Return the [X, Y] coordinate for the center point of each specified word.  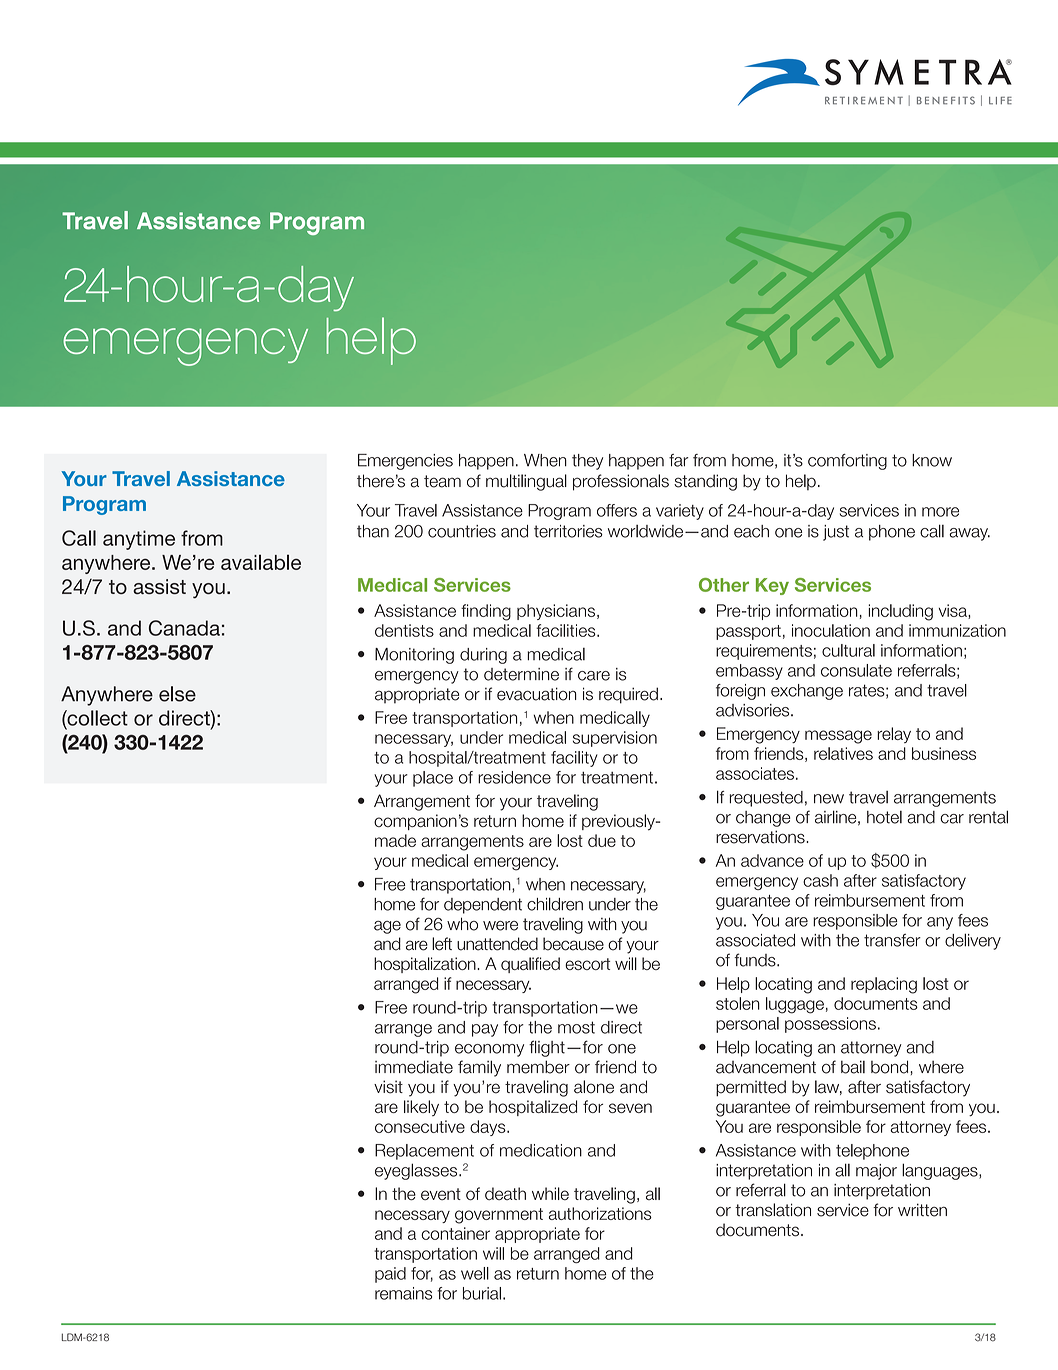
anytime [139, 540]
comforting [847, 462]
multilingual [526, 482]
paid [390, 1275]
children [555, 904]
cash [820, 880]
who [462, 924]
